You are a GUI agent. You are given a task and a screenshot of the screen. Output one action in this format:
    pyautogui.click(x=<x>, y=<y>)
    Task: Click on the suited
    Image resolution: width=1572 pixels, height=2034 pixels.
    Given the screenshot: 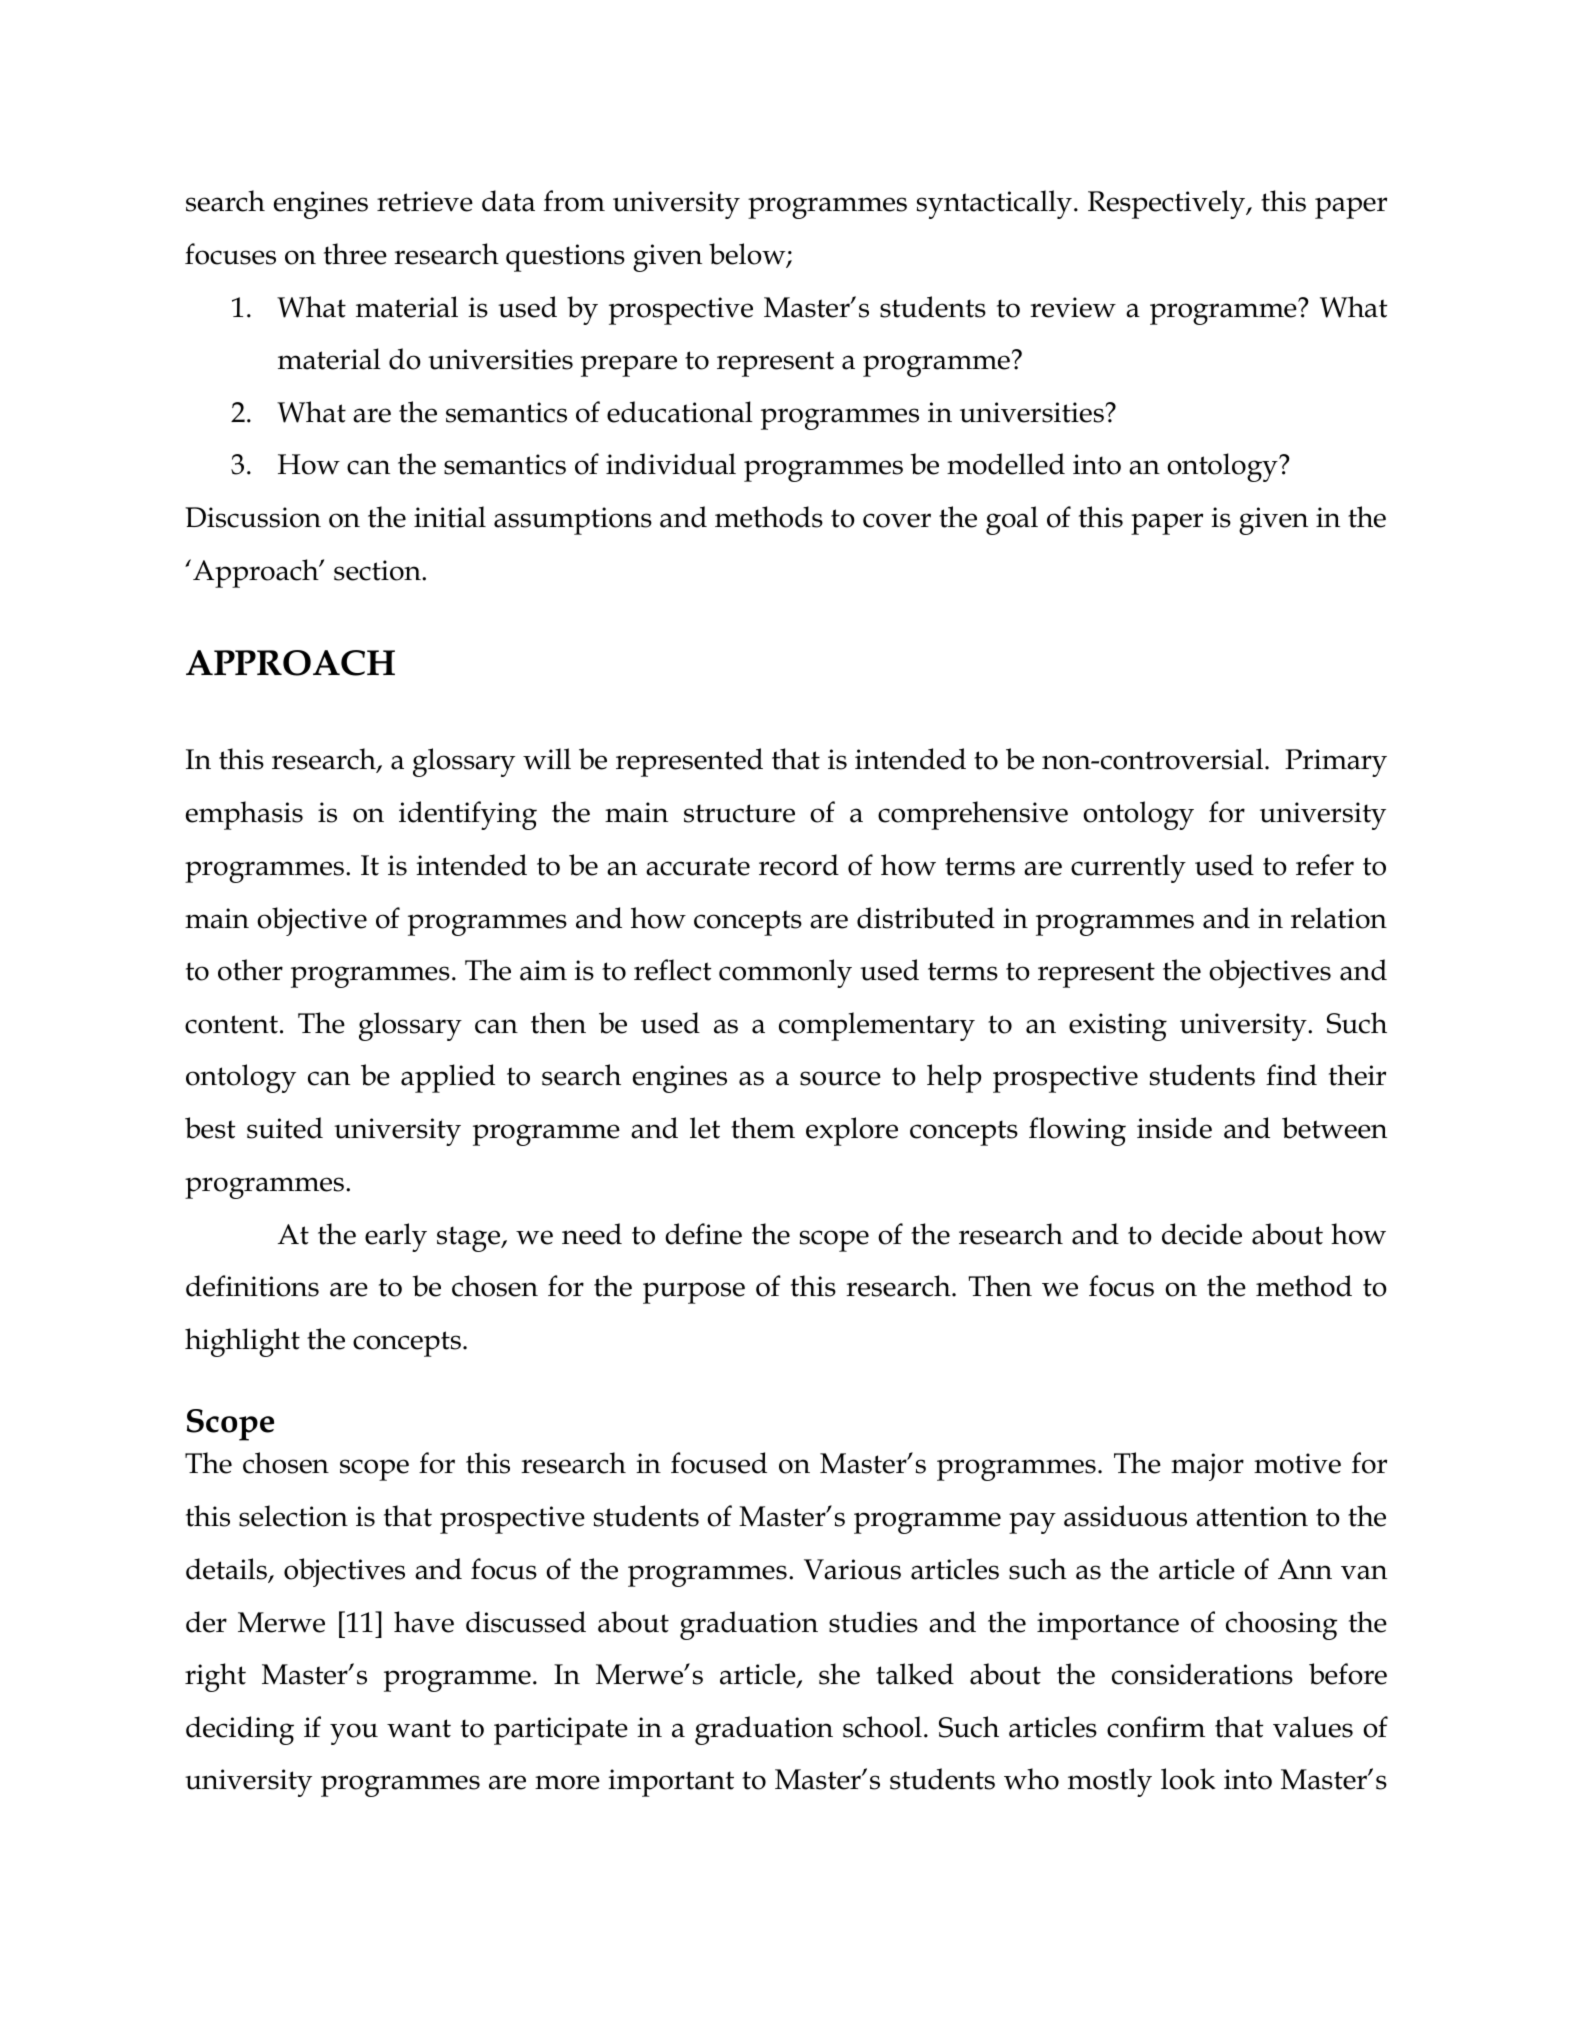 What is the action you would take?
    pyautogui.click(x=285, y=1128)
